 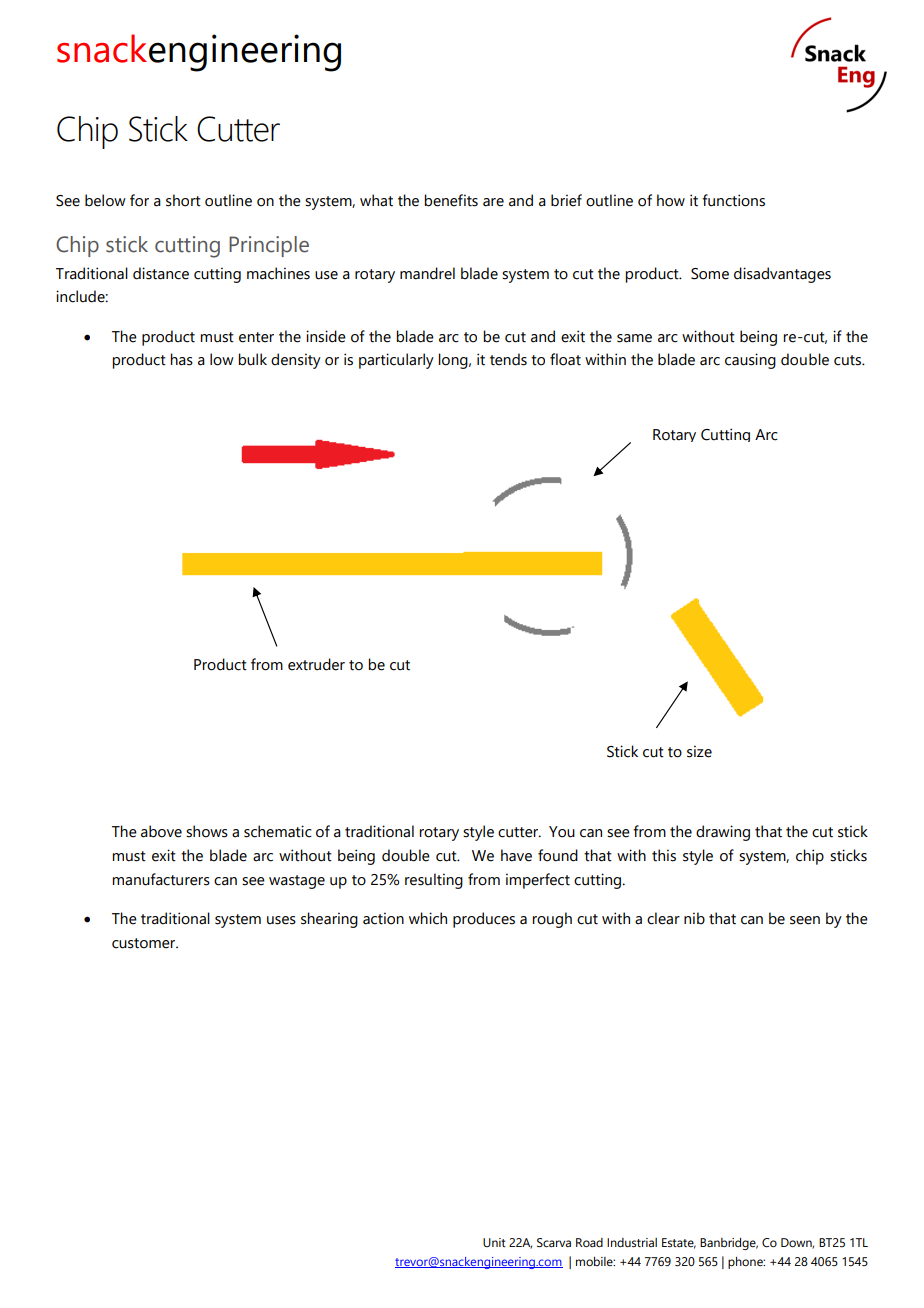 What do you see at coordinates (493, 202) in the page?
I see `are` at bounding box center [493, 202].
